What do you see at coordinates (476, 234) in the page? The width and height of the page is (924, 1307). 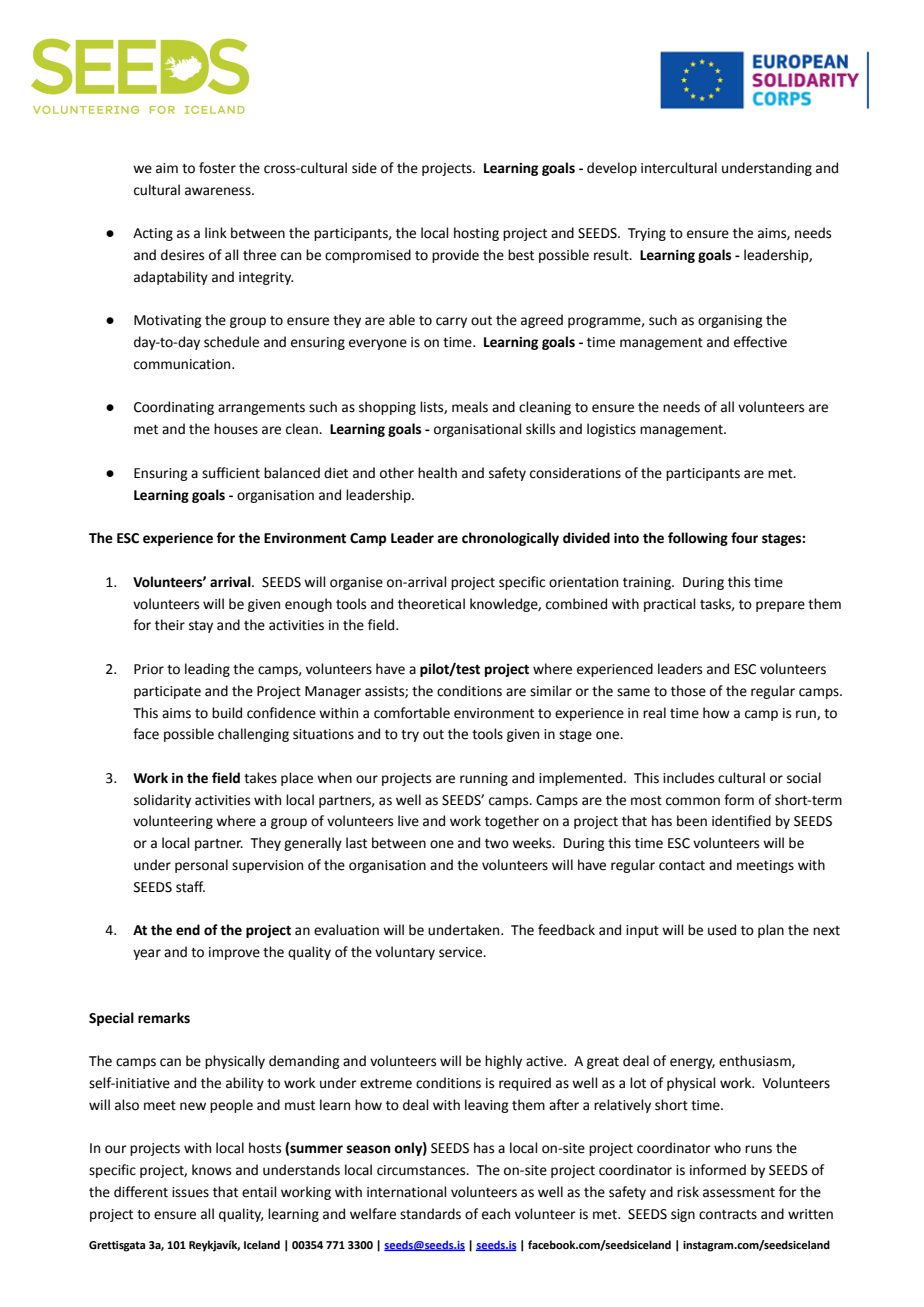 I see `hosting` at bounding box center [476, 234].
